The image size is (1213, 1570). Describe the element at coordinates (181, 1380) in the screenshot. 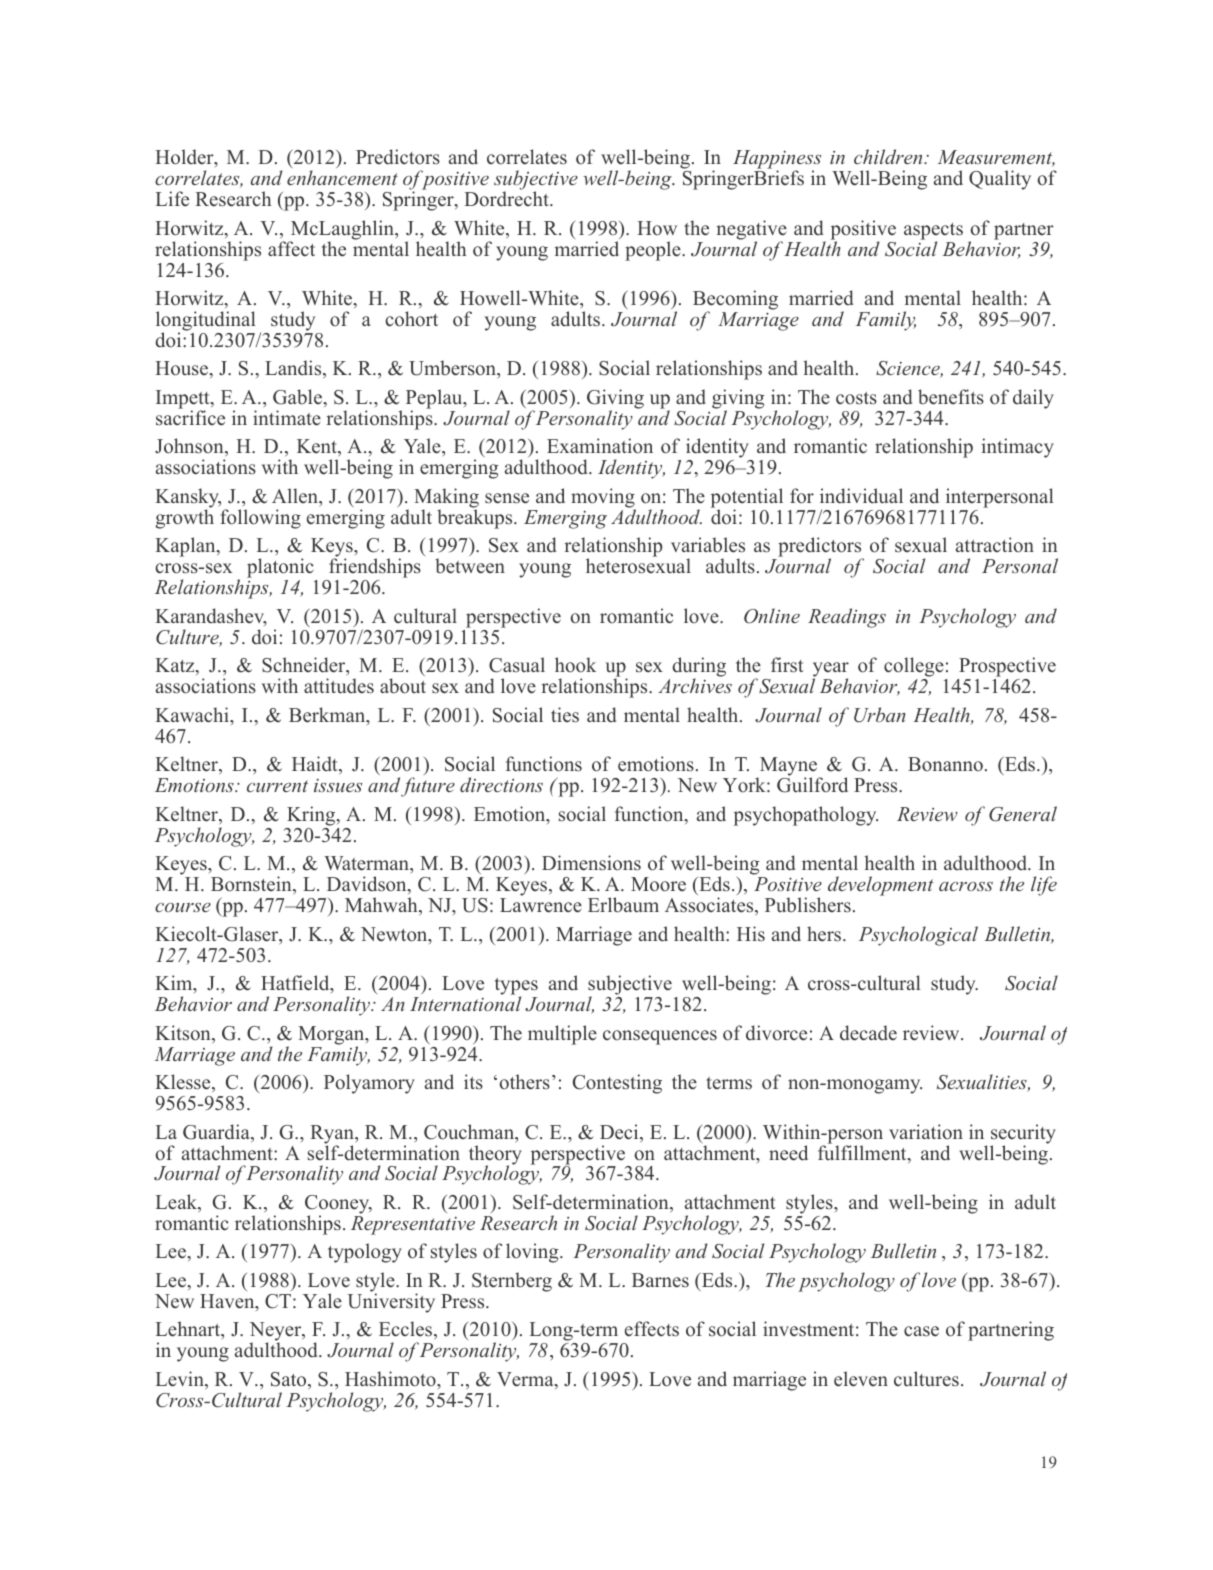

I see `Levin` at that location.
